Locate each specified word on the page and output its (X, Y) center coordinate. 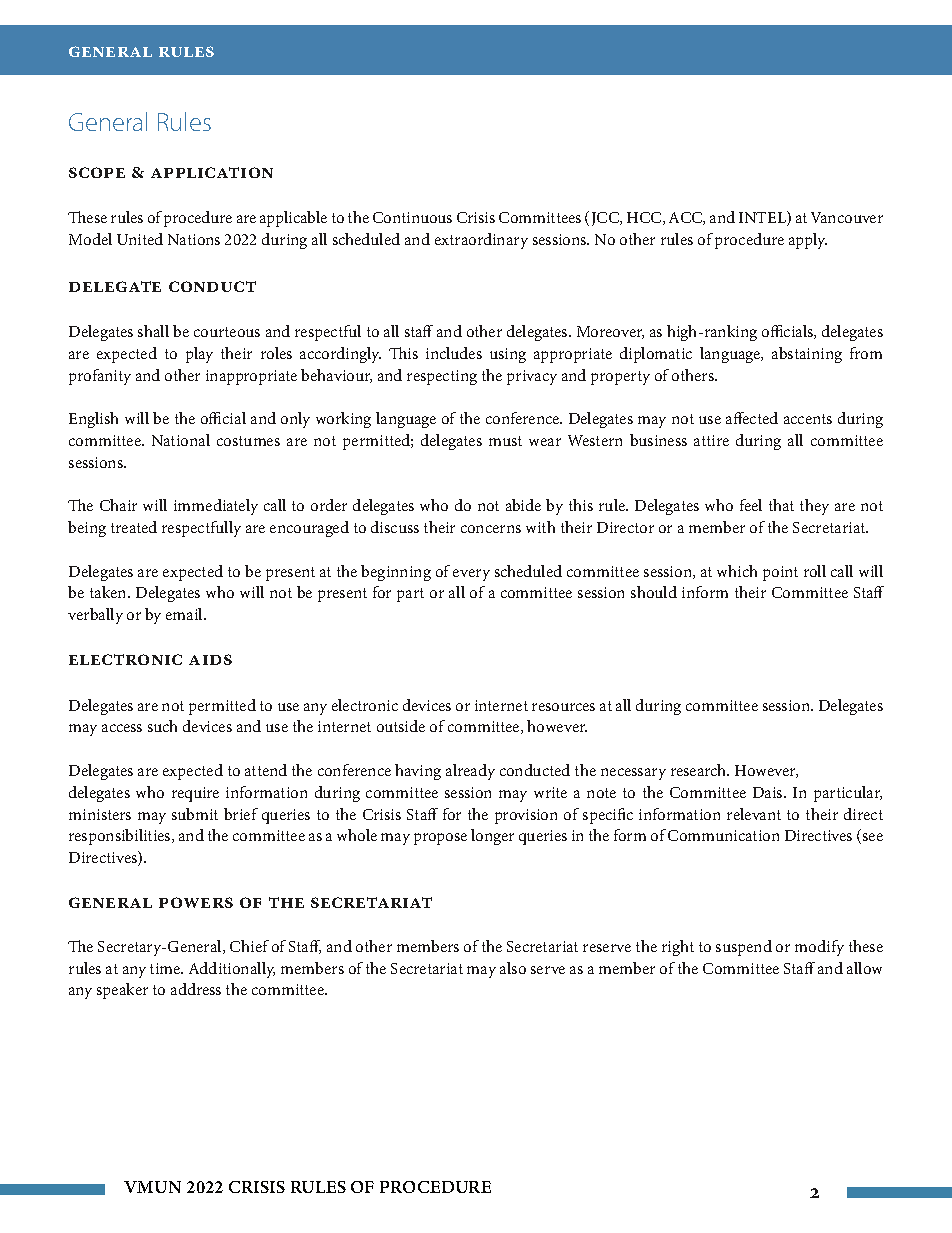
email (185, 614)
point (780, 573)
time (166, 968)
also (513, 968)
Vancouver (847, 217)
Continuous (412, 217)
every (471, 575)
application (212, 172)
